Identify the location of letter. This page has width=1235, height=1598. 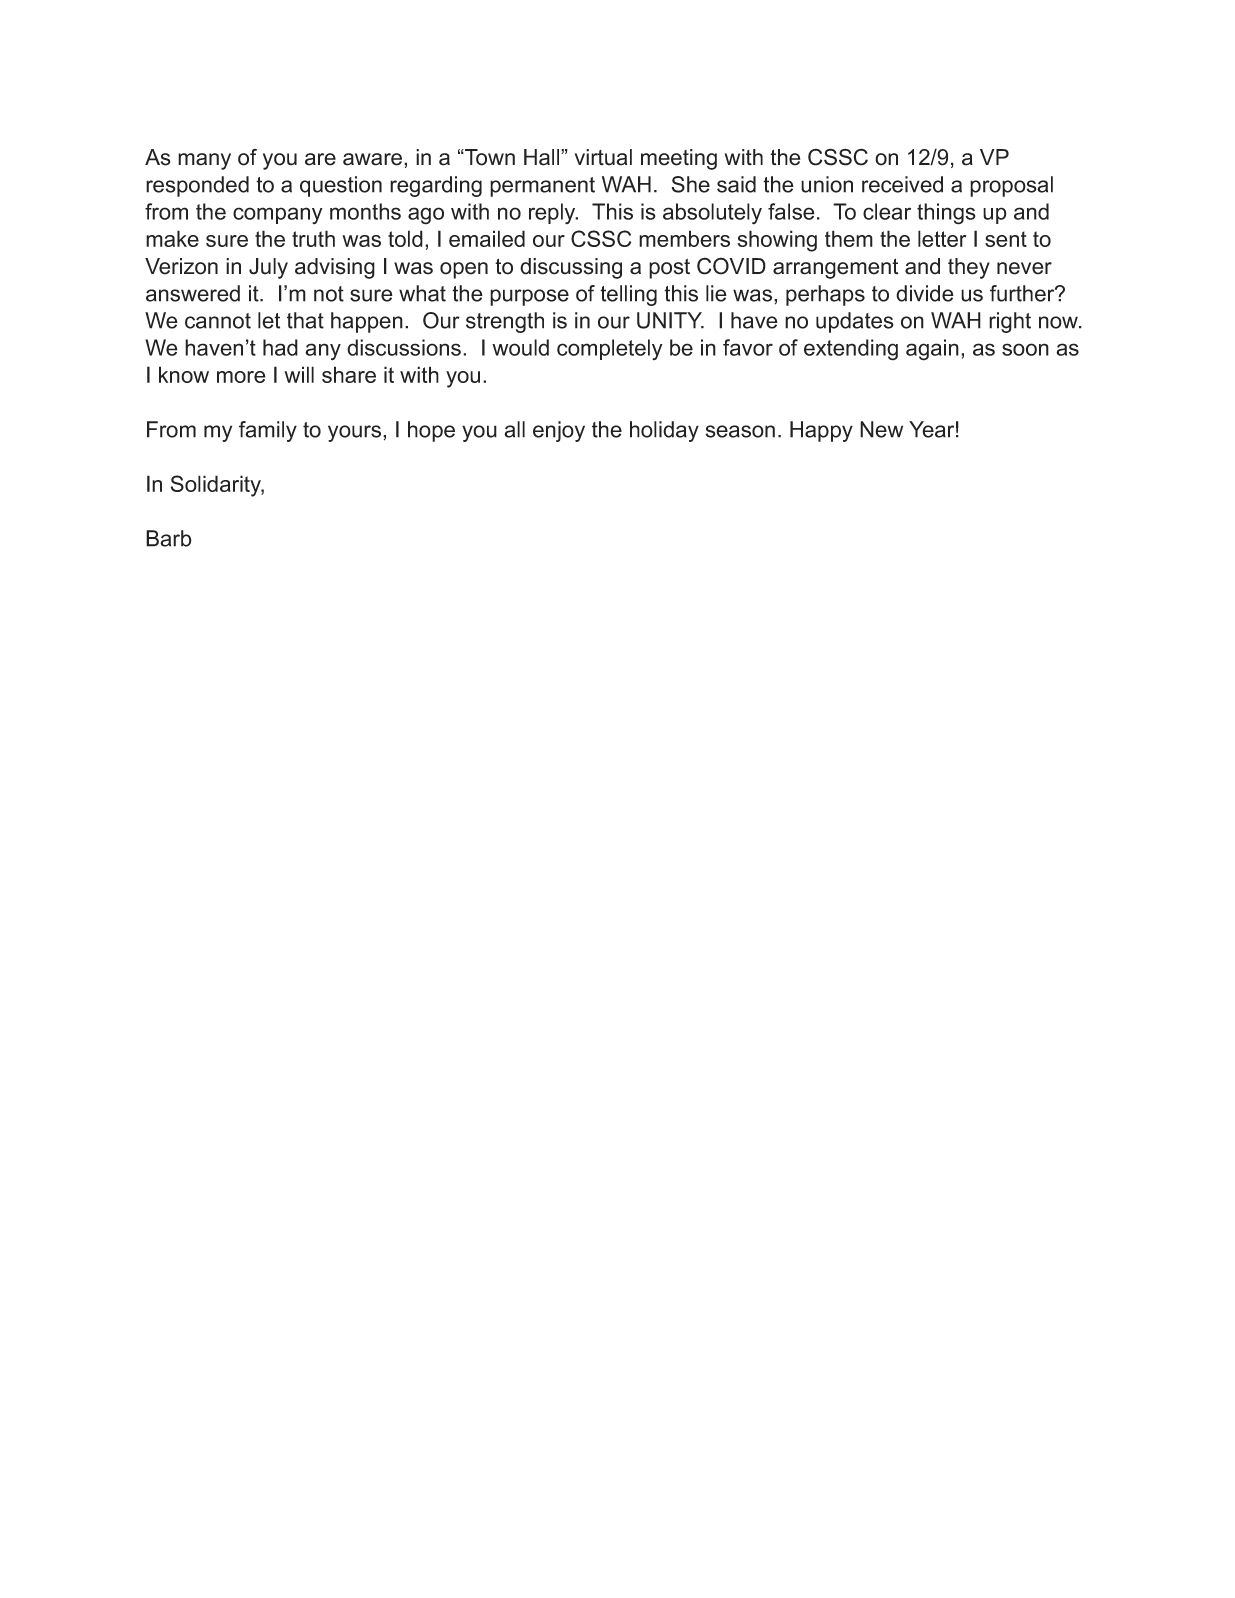
(942, 238).
